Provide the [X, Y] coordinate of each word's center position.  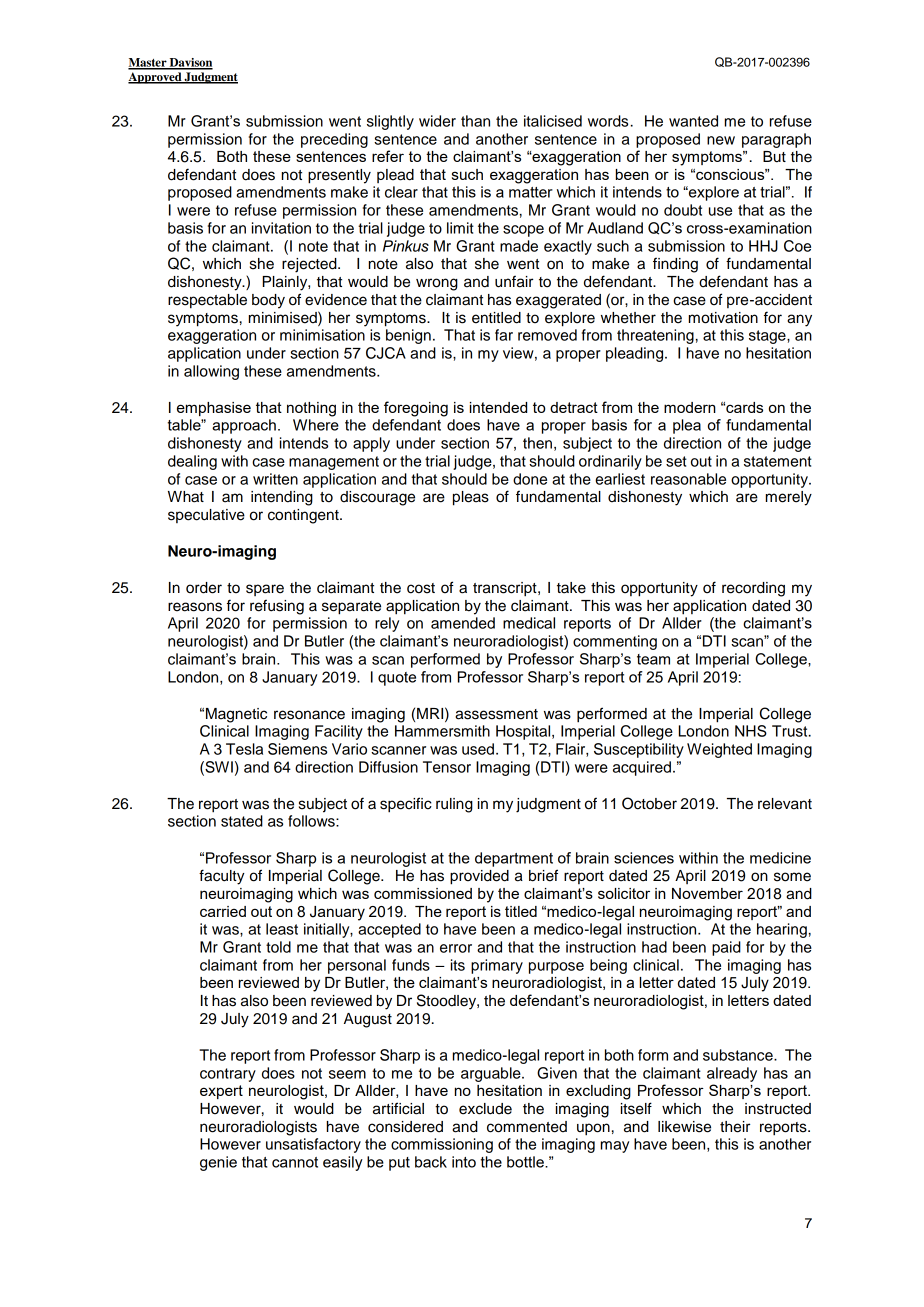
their [735, 1127]
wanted [693, 121]
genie [218, 1163]
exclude [485, 1109]
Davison [190, 63]
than [475, 121]
